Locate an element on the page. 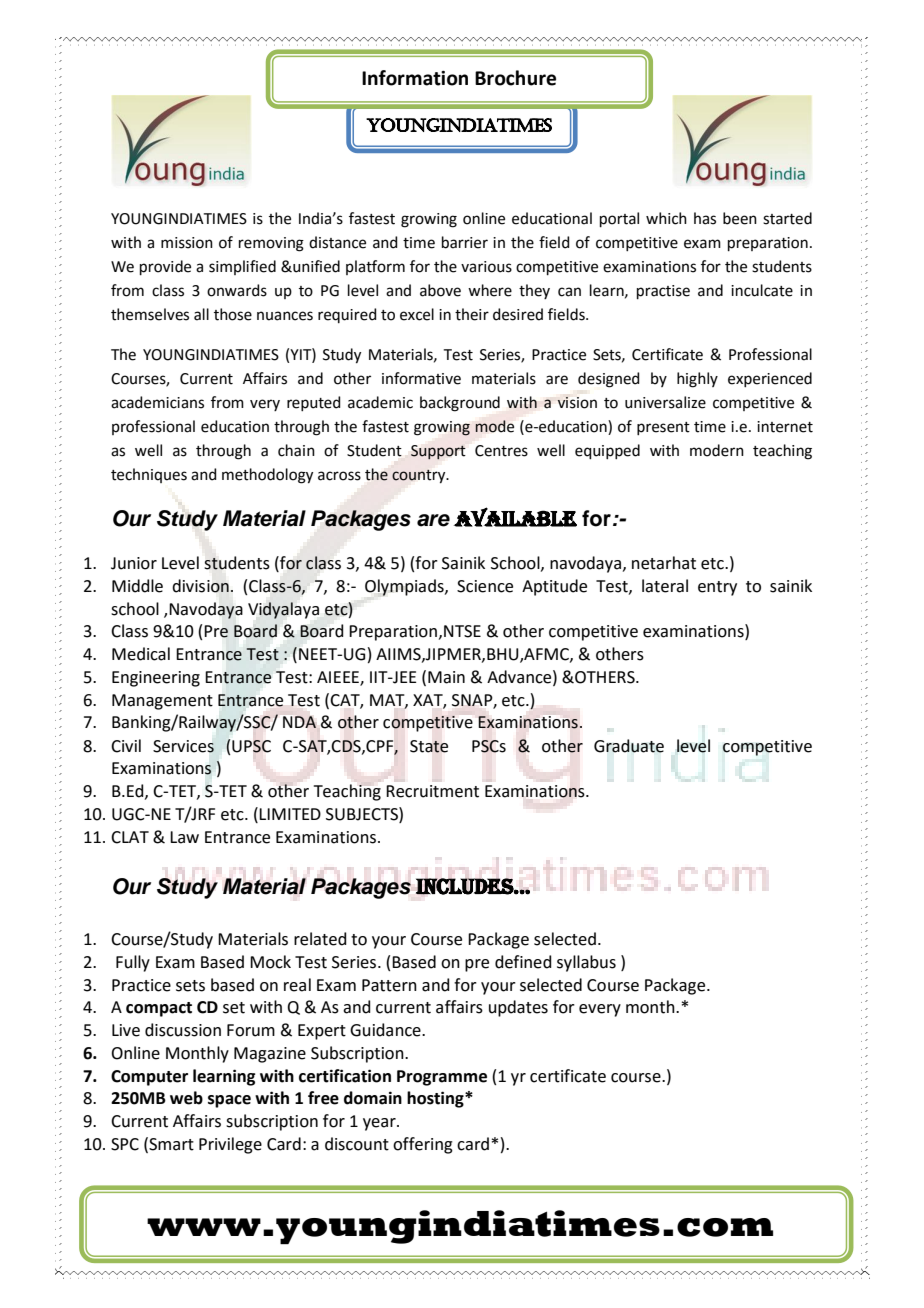  hosting is located at coordinates (436, 1099).
